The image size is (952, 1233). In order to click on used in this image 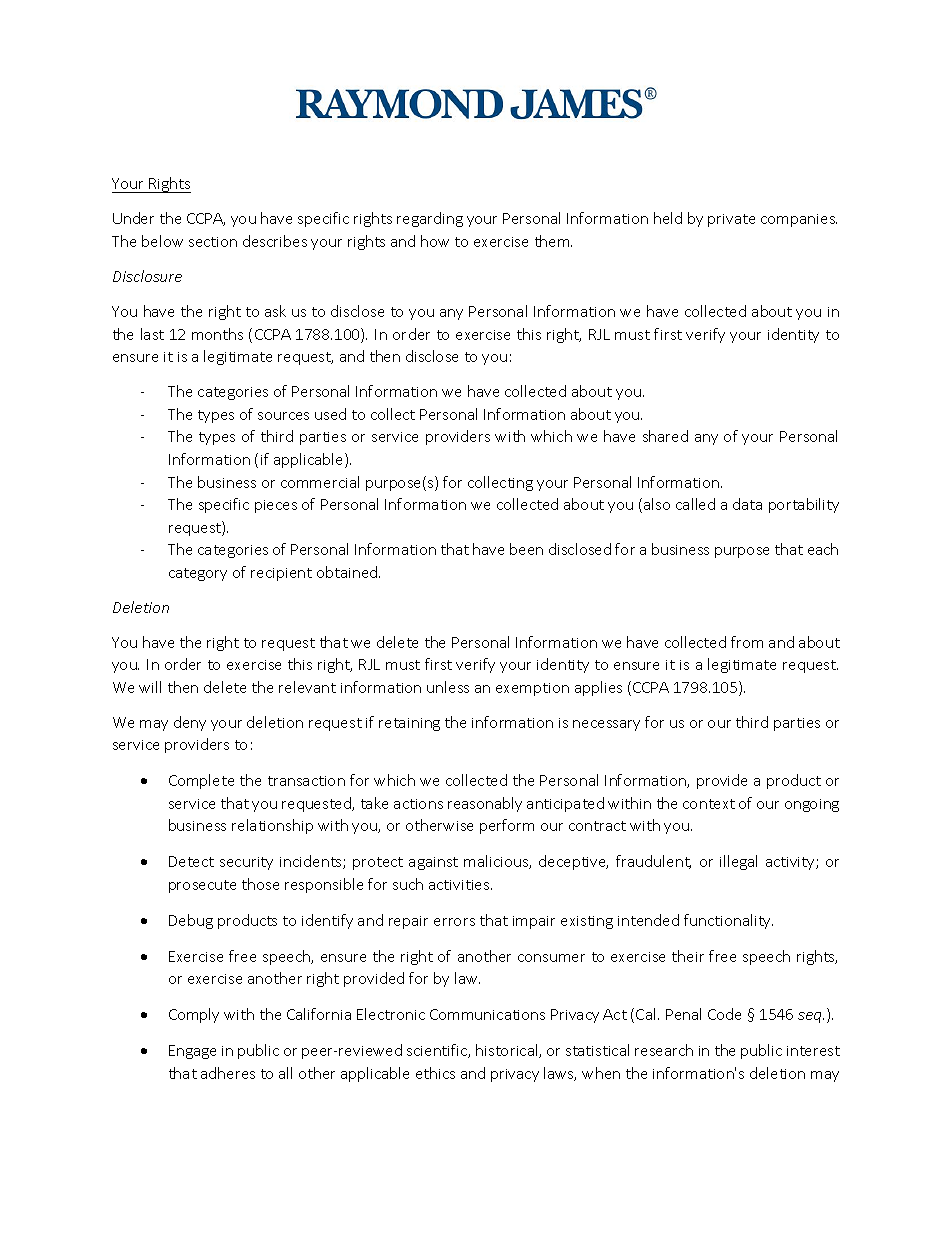, I will do `click(330, 414)`.
